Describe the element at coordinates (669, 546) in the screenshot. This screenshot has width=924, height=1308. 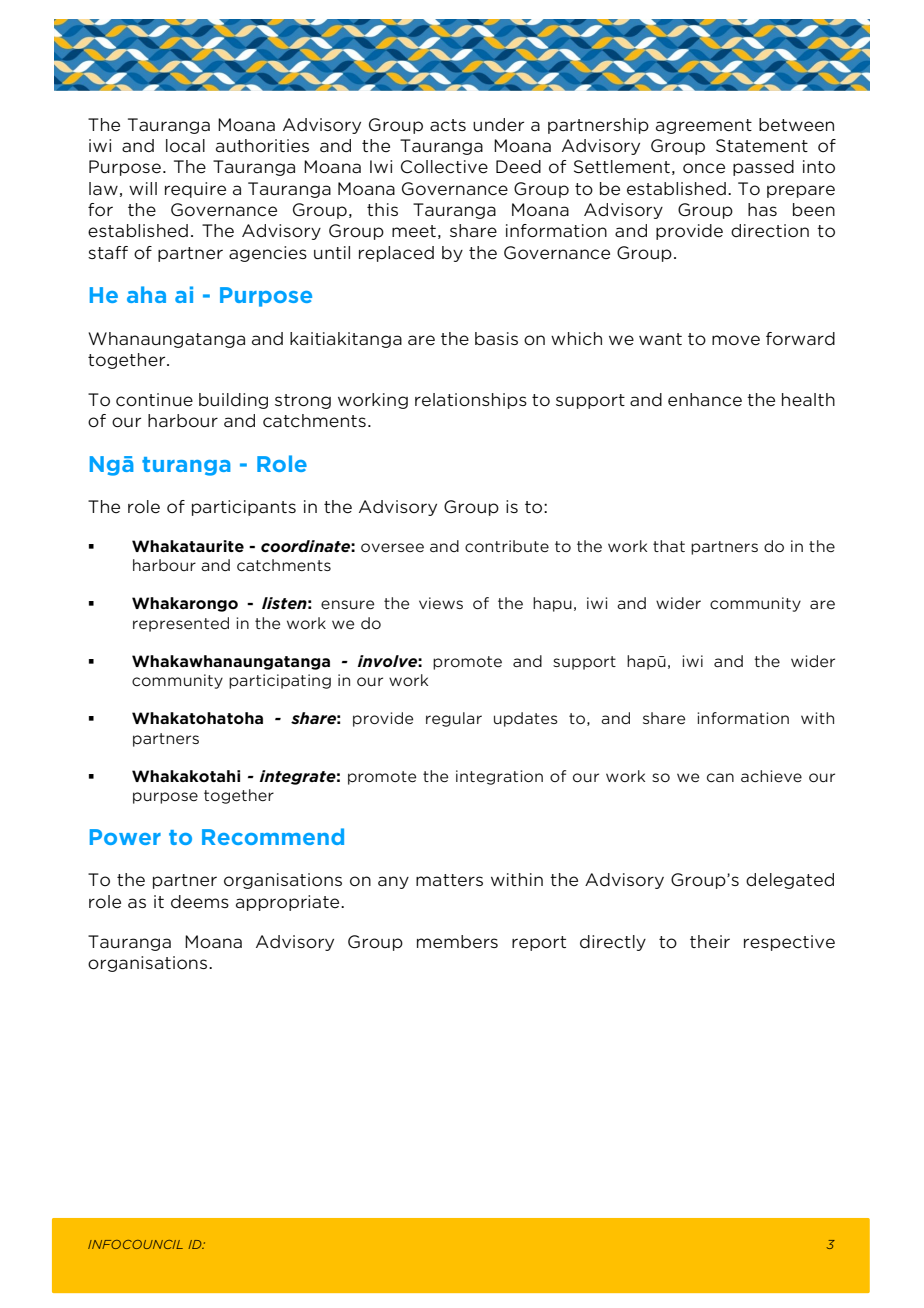
I see `that` at that location.
